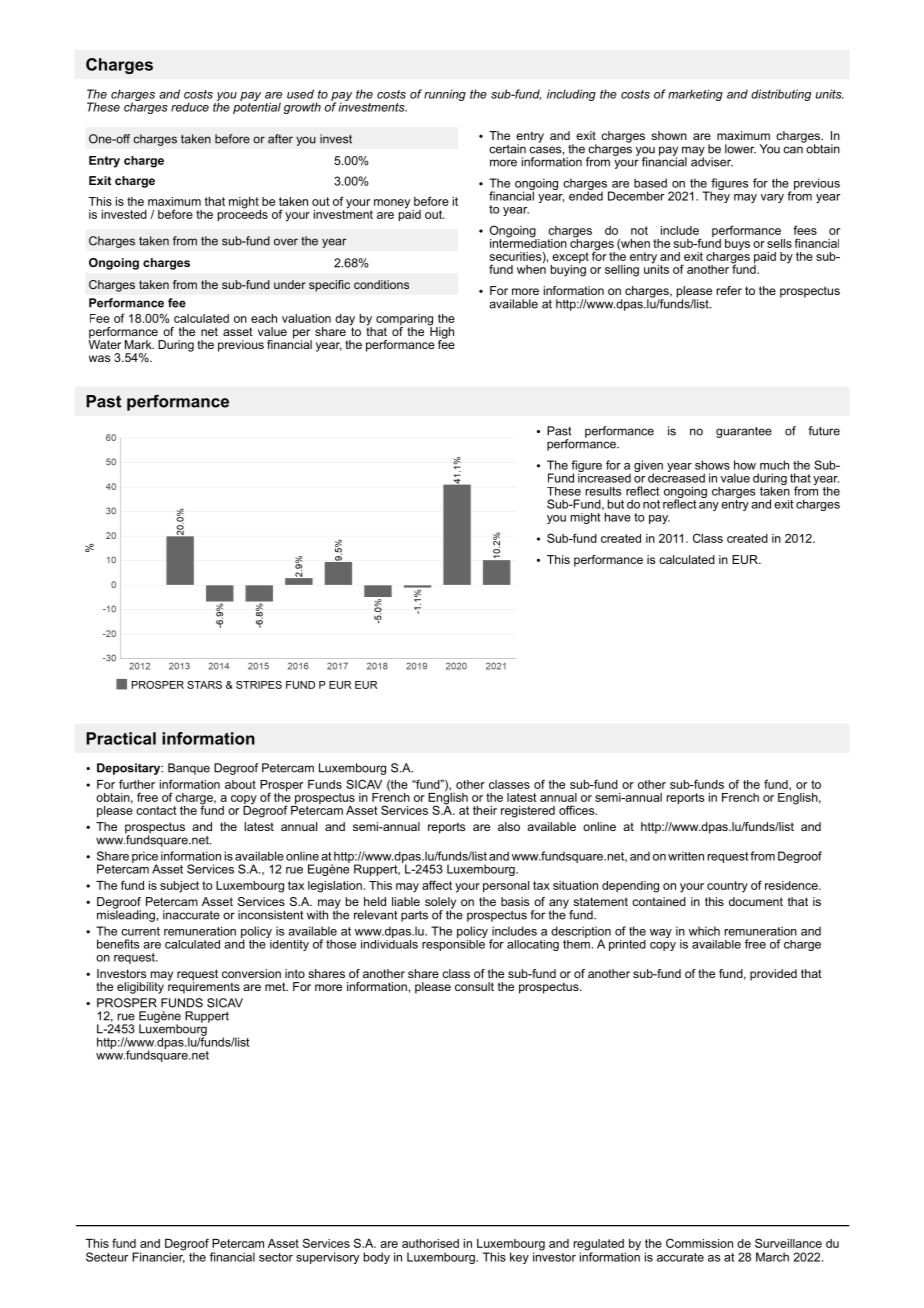 The image size is (924, 1308). What do you see at coordinates (712, 465) in the page?
I see `shows` at bounding box center [712, 465].
